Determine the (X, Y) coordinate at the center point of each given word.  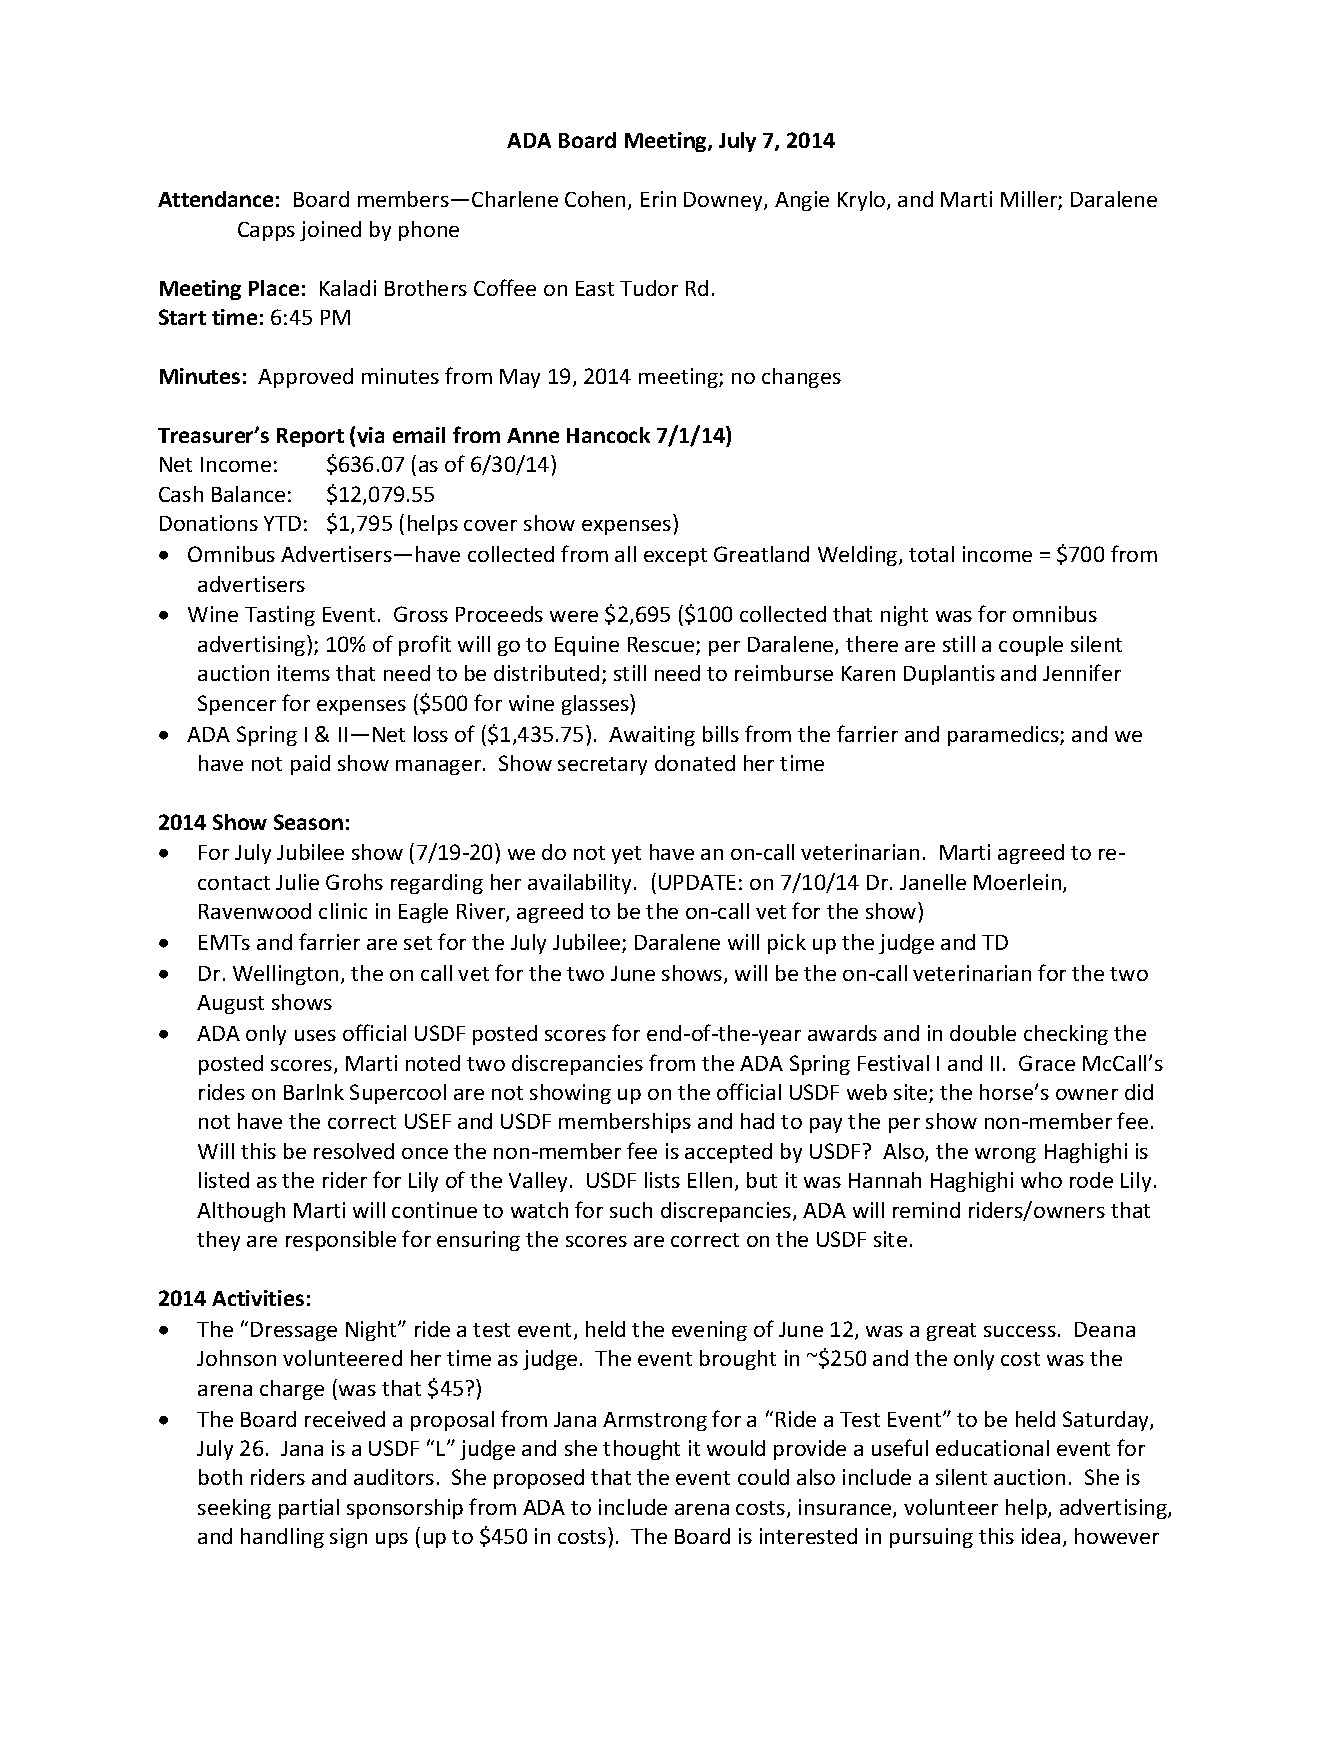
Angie (802, 201)
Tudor (649, 288)
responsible (341, 1241)
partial (309, 1509)
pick (787, 944)
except (675, 557)
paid (310, 765)
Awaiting (652, 736)
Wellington (285, 975)
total (931, 554)
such (631, 1210)
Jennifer (1082, 672)
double (983, 1033)
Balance (248, 494)
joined (330, 231)
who (1041, 1180)
